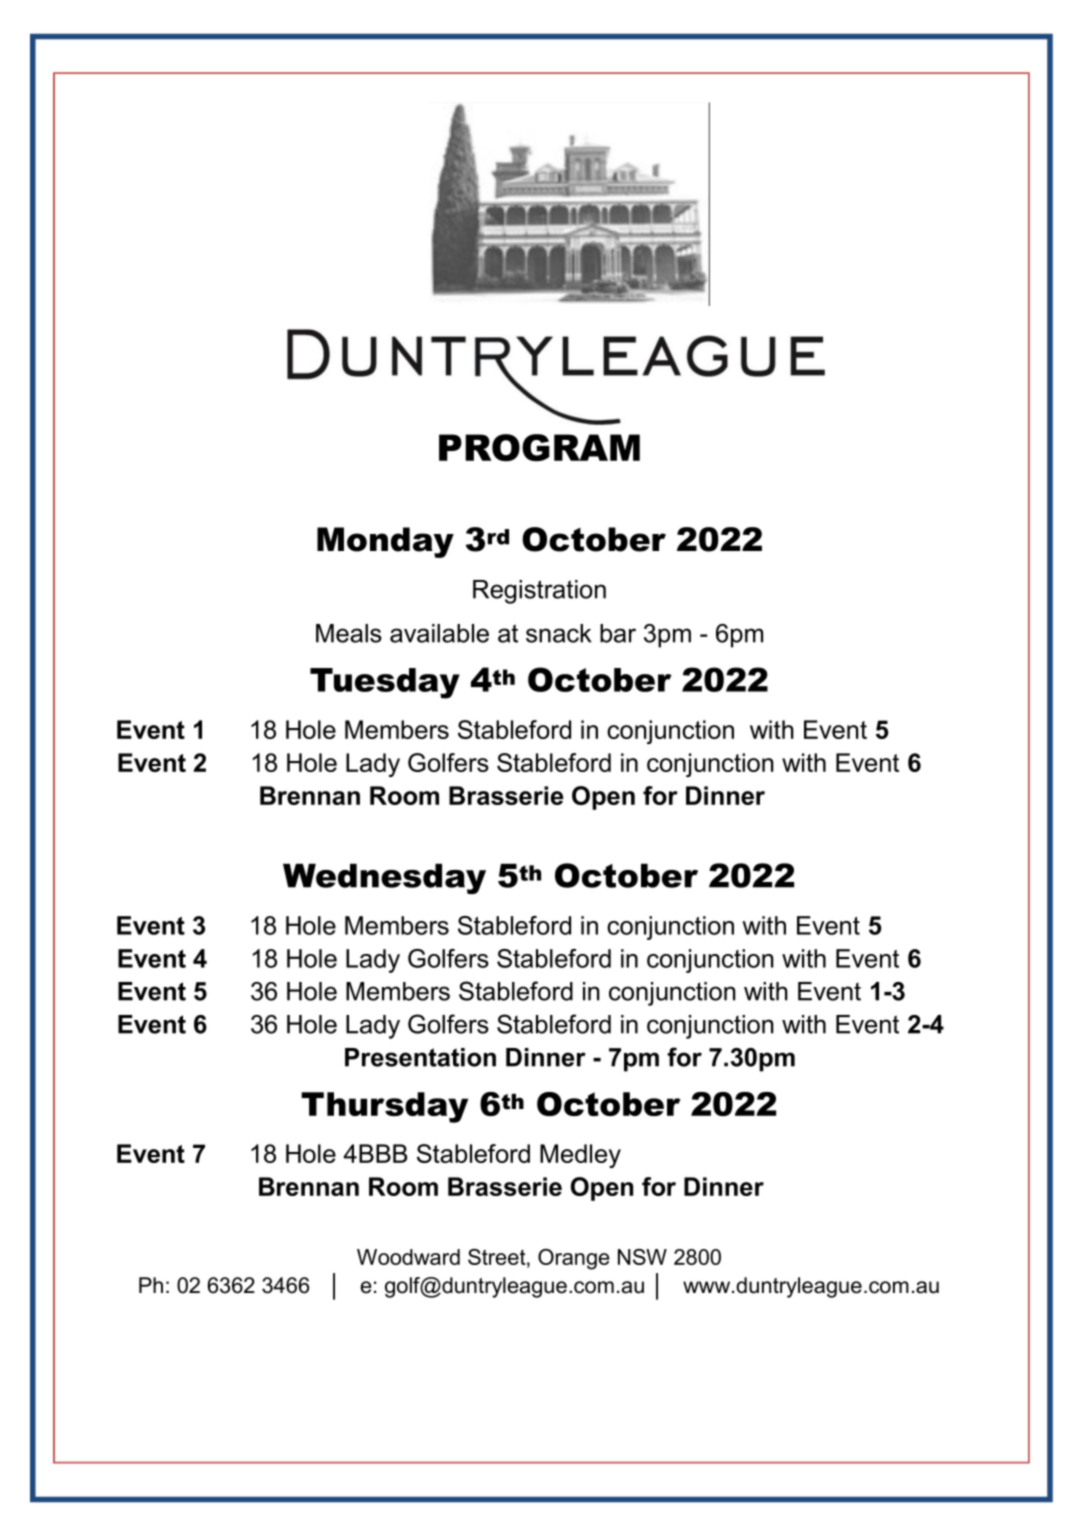 This image has width=1083, height=1532. Describe the element at coordinates (385, 542) in the image. I see `Monday` at that location.
